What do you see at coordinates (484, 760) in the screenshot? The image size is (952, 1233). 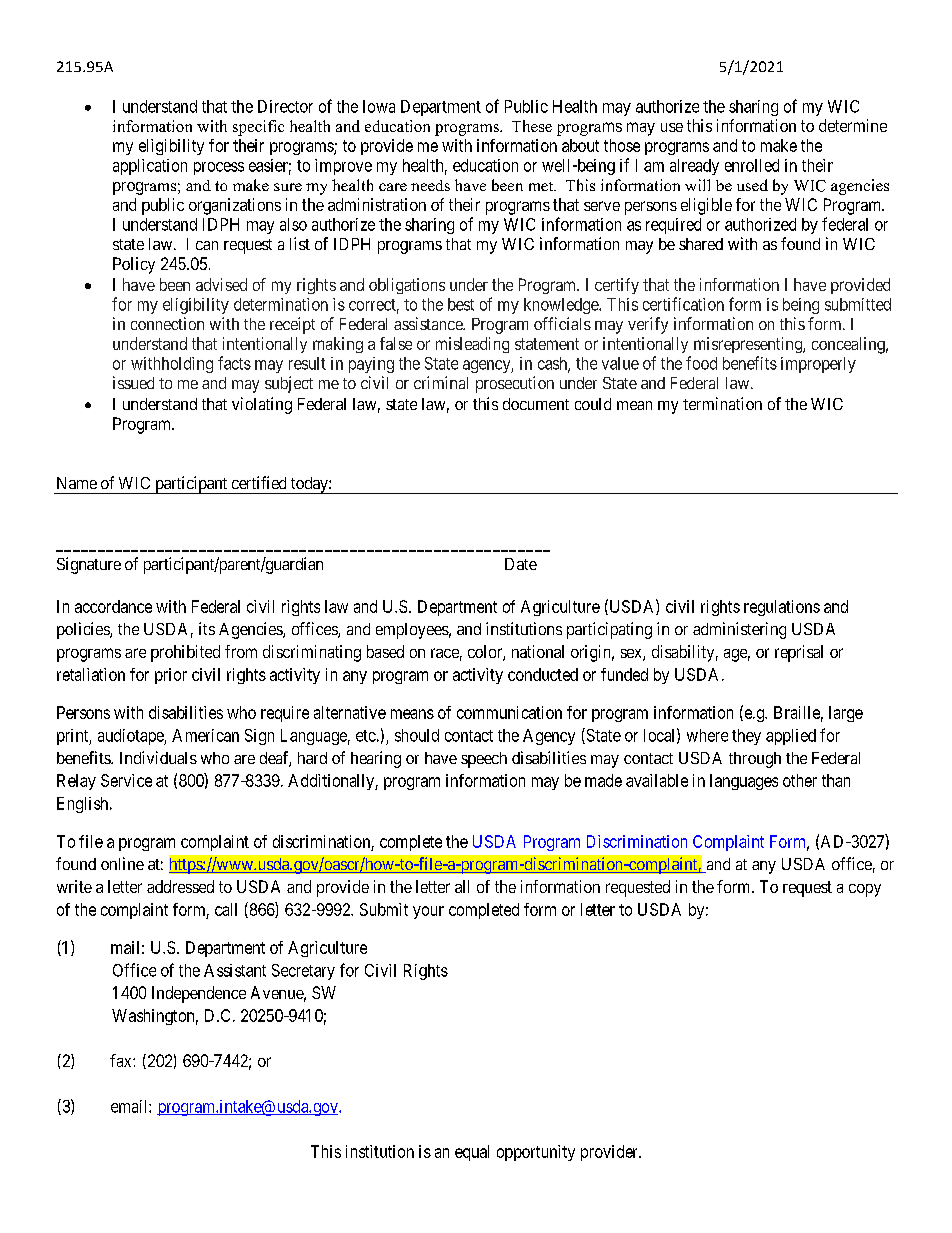 I see `speech` at bounding box center [484, 760].
